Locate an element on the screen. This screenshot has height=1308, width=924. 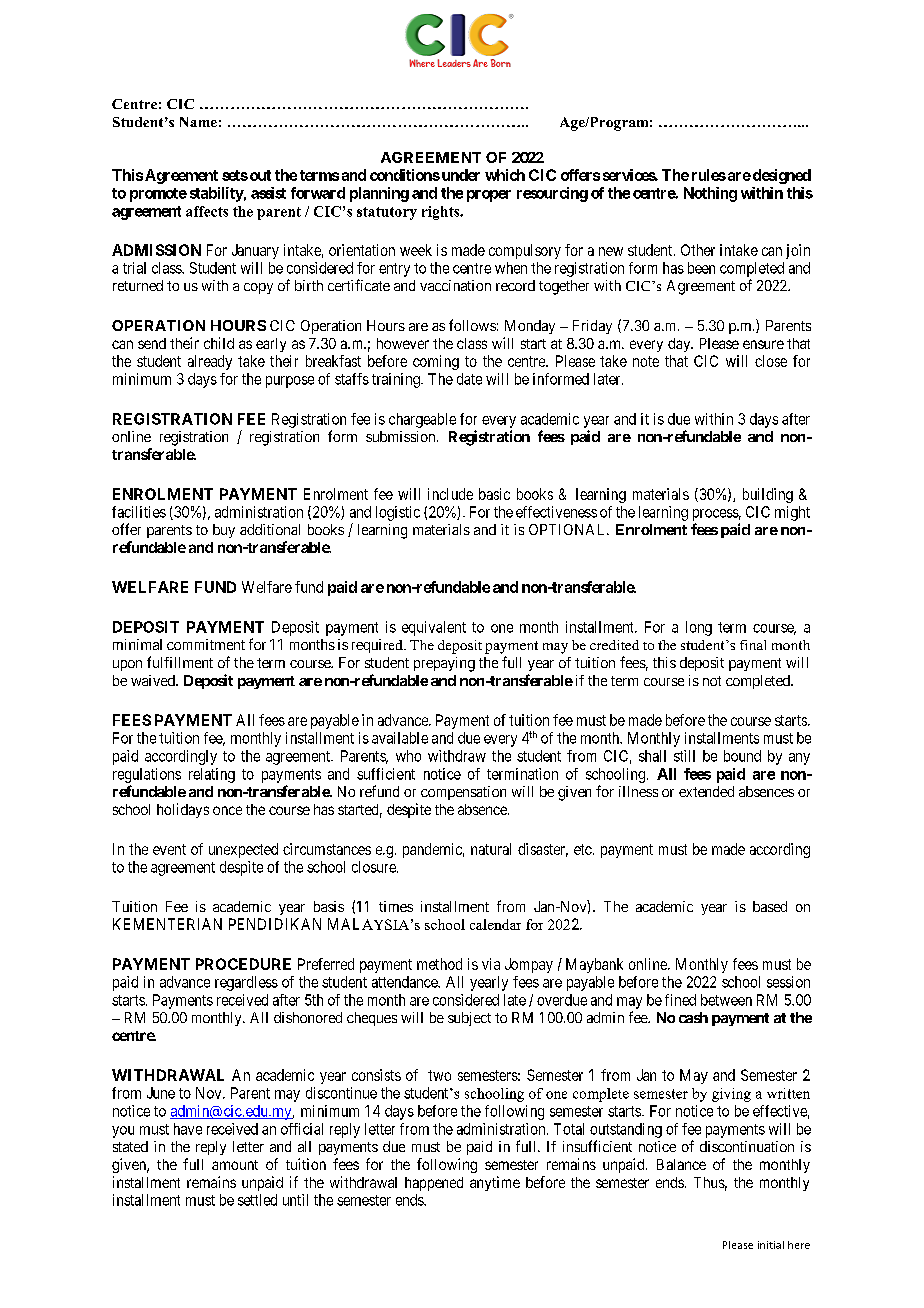
under is located at coordinates (459, 175).
